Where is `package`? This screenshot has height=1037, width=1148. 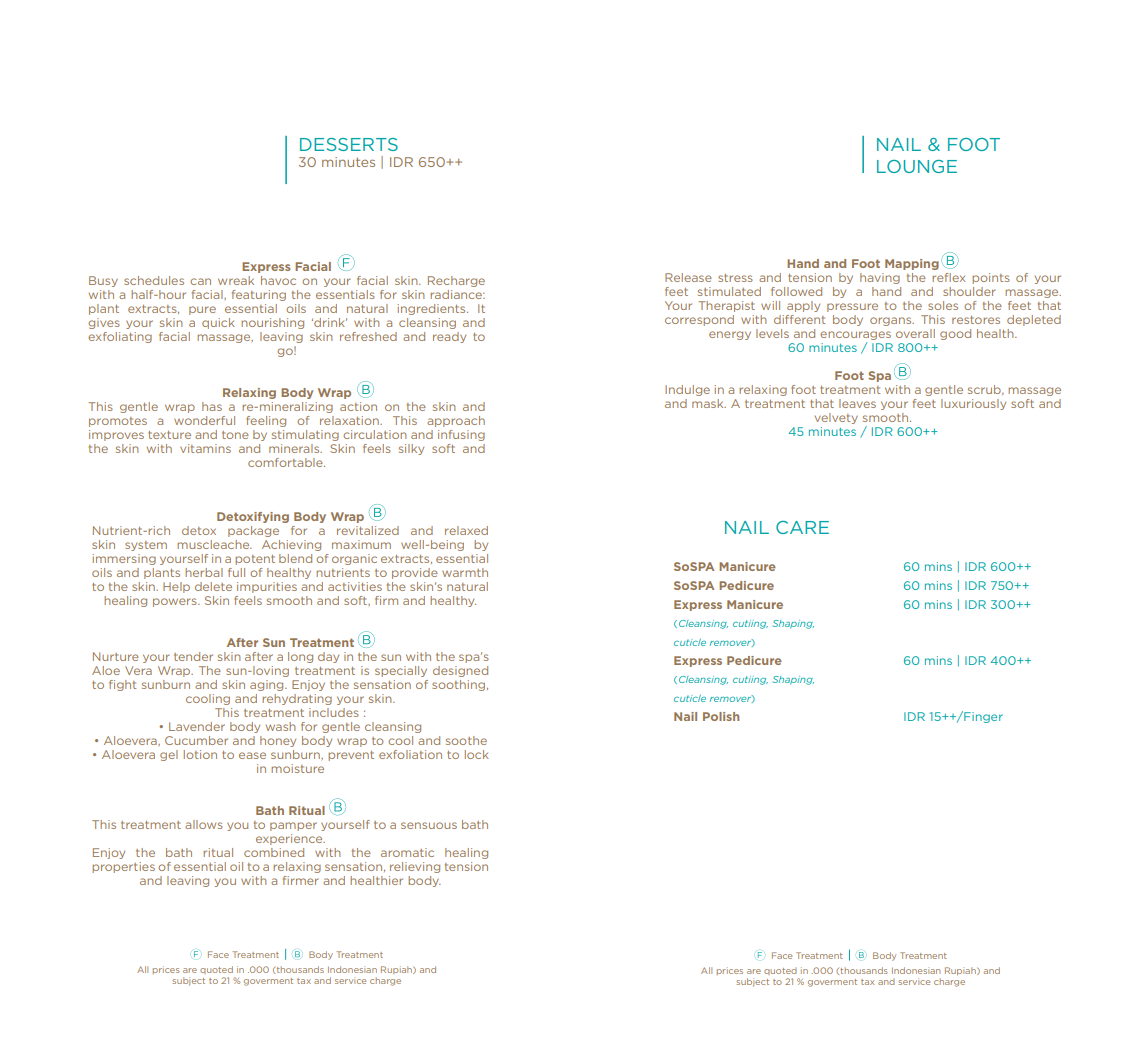
package is located at coordinates (253, 531).
